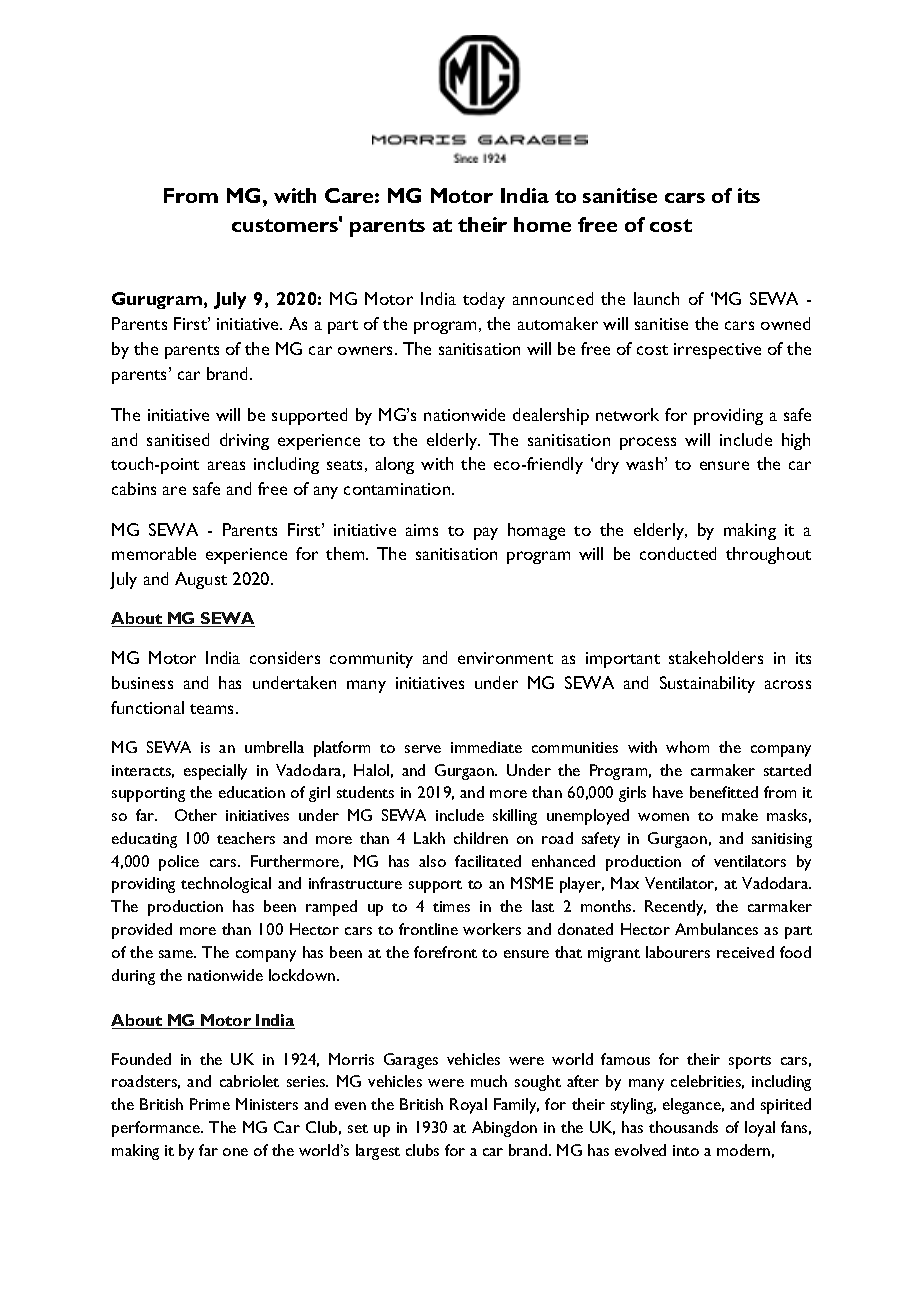 This page has height=1308, width=924. Describe the element at coordinates (678, 553) in the page. I see `conducted` at that location.
